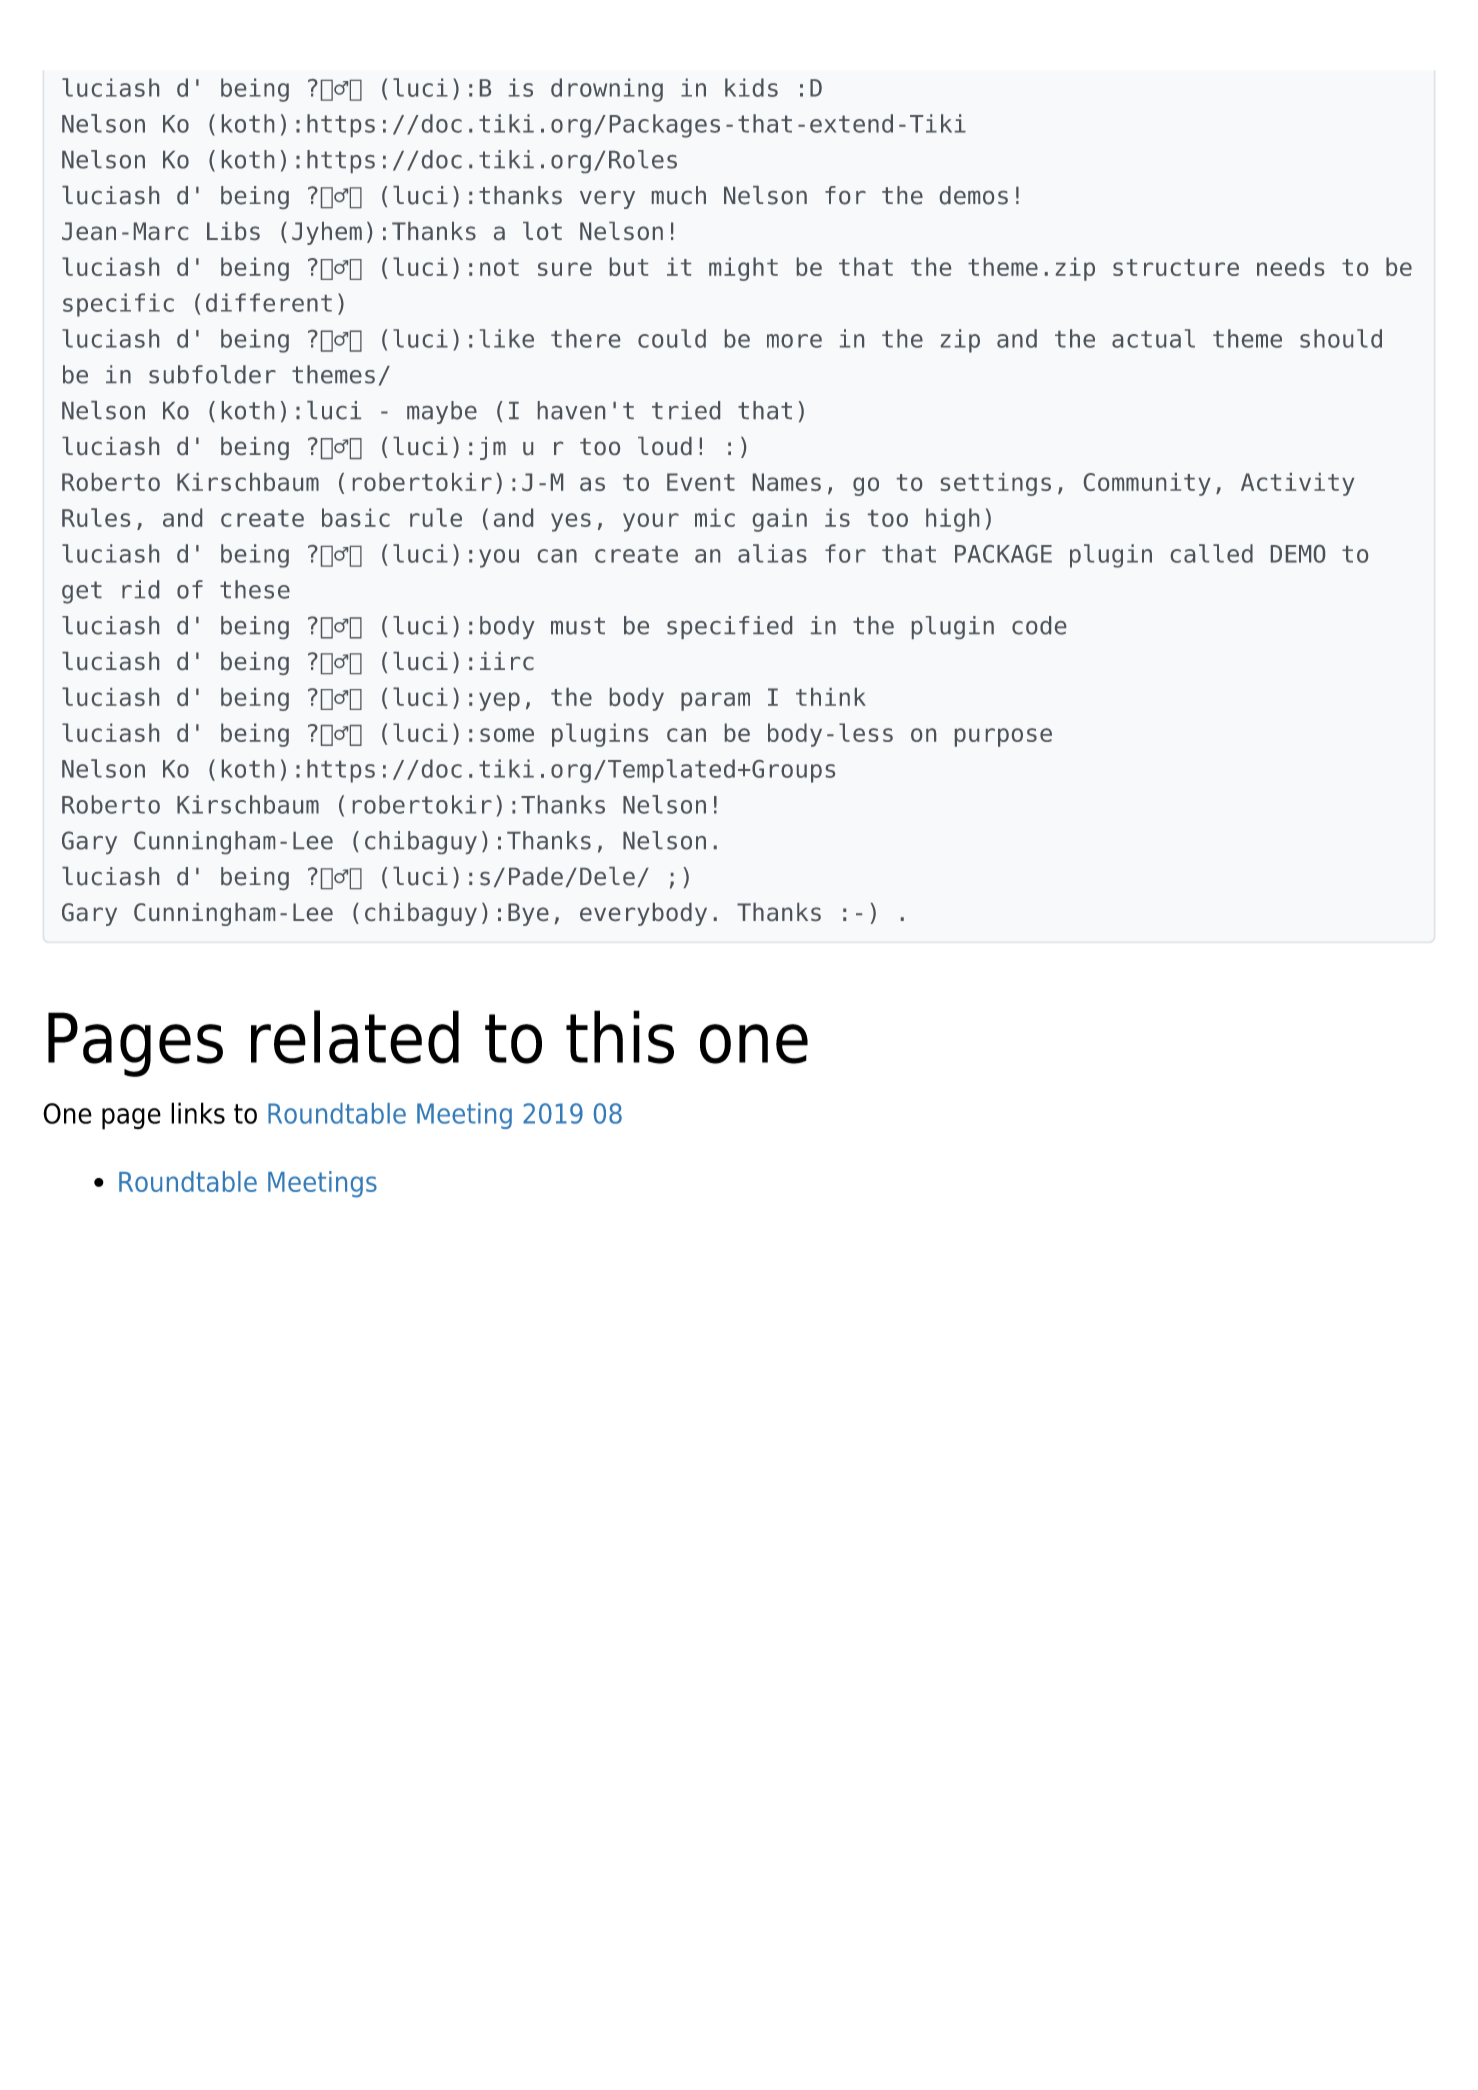 The height and width of the screenshot is (2090, 1478). I want to click on loud, so click(665, 446).
